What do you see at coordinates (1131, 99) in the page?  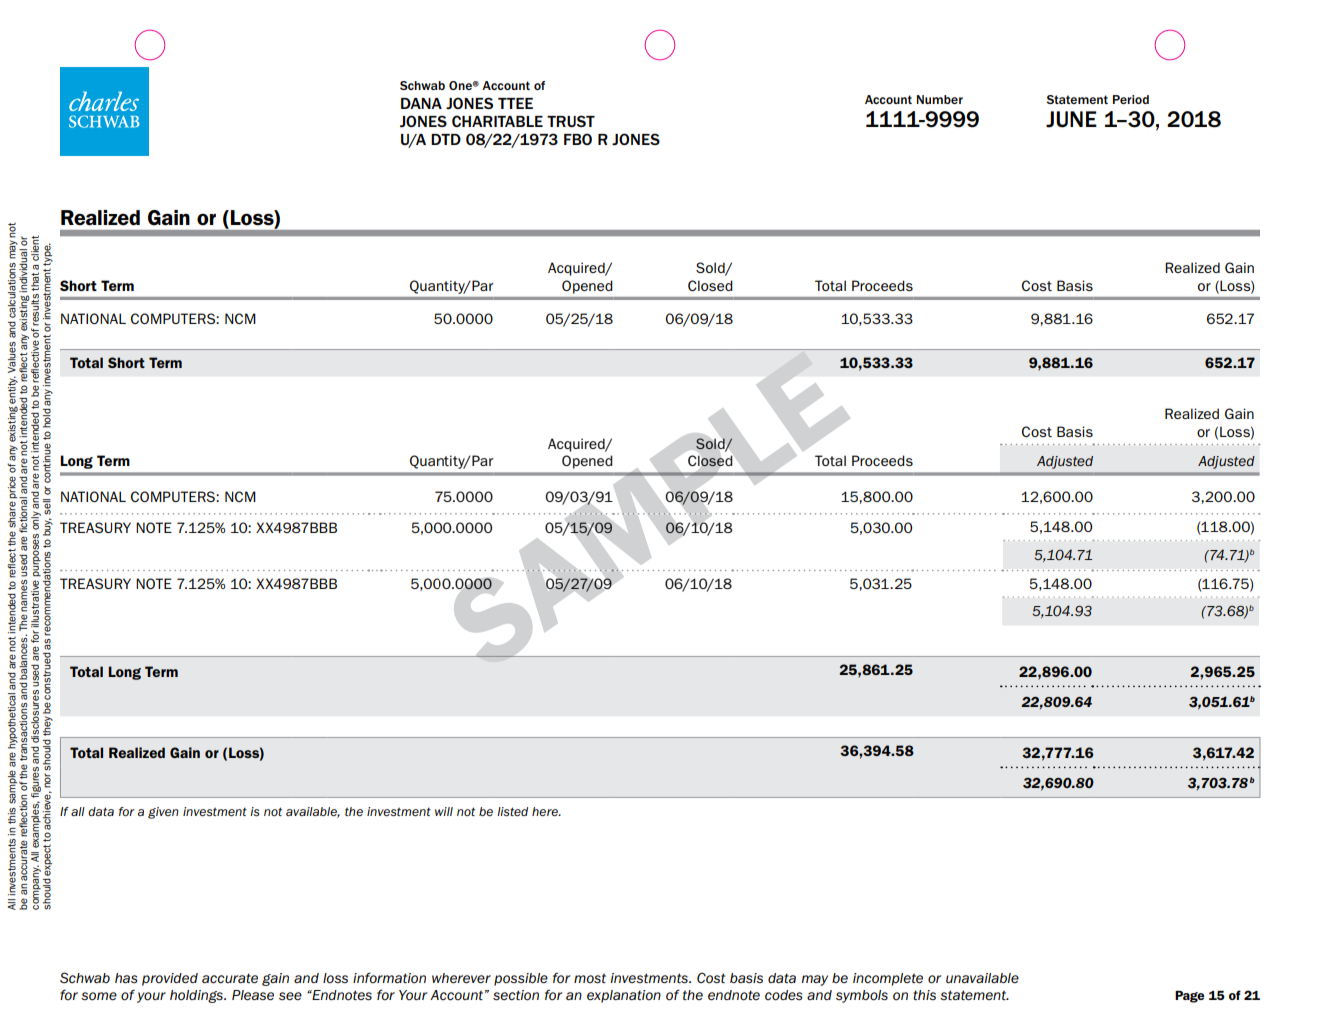 I see `Period` at bounding box center [1131, 99].
